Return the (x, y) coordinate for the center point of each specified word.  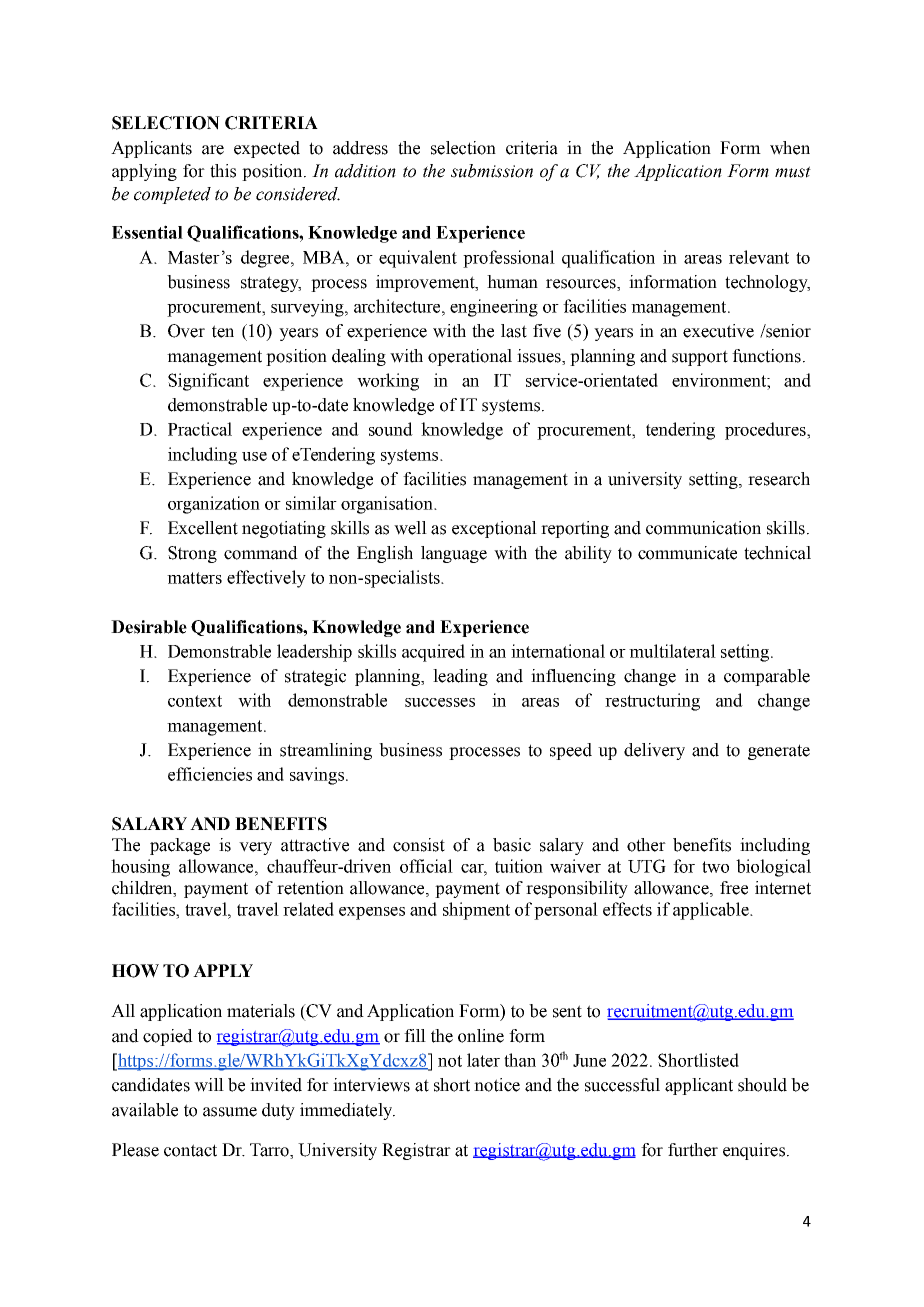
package (180, 846)
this (223, 171)
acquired (433, 653)
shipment (476, 911)
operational (470, 357)
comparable (767, 677)
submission (492, 171)
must (793, 172)
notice (497, 1085)
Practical (200, 429)
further (693, 1150)
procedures (766, 431)
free (734, 888)
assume (230, 1112)
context (195, 701)
